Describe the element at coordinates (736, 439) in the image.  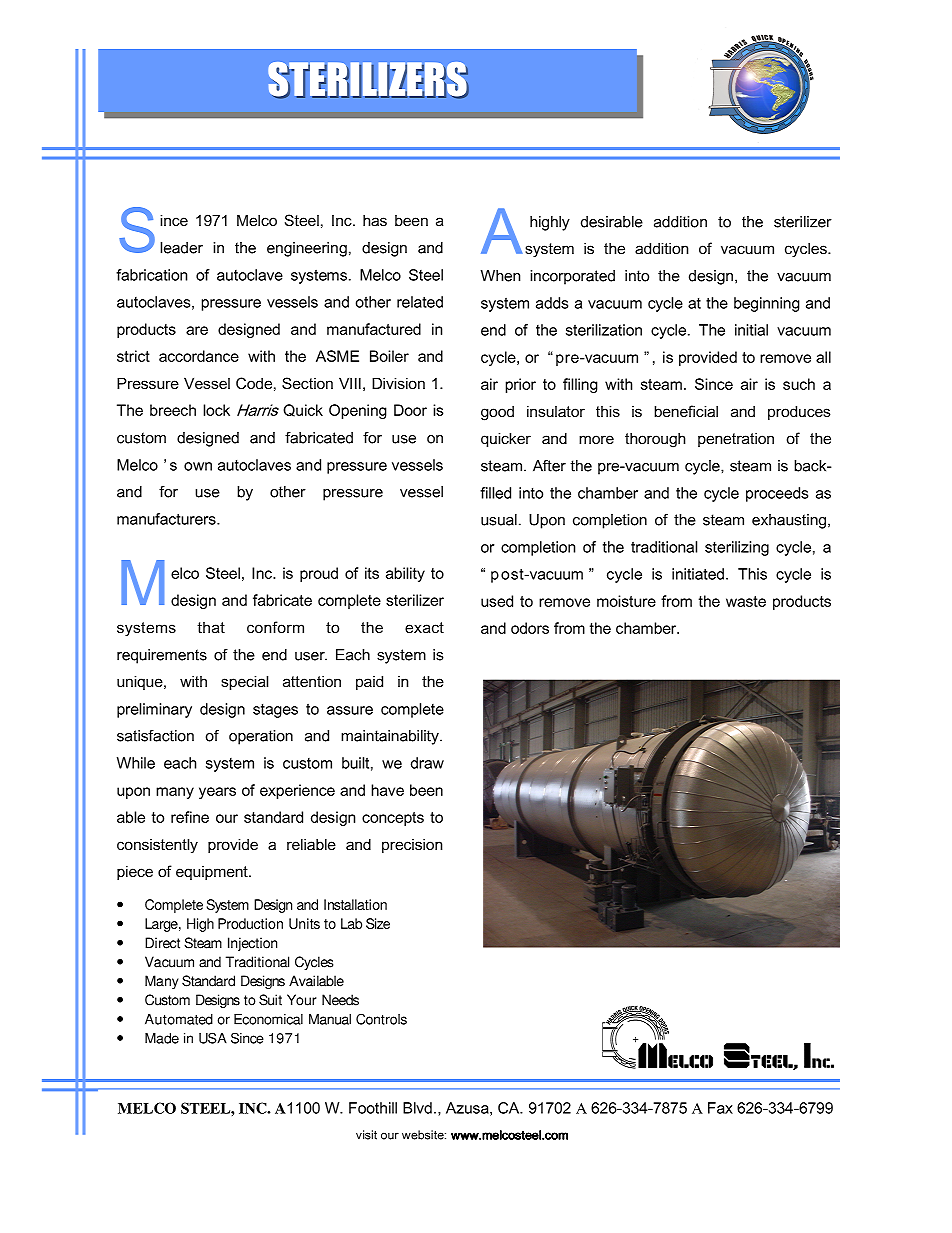
I see `penetration` at that location.
